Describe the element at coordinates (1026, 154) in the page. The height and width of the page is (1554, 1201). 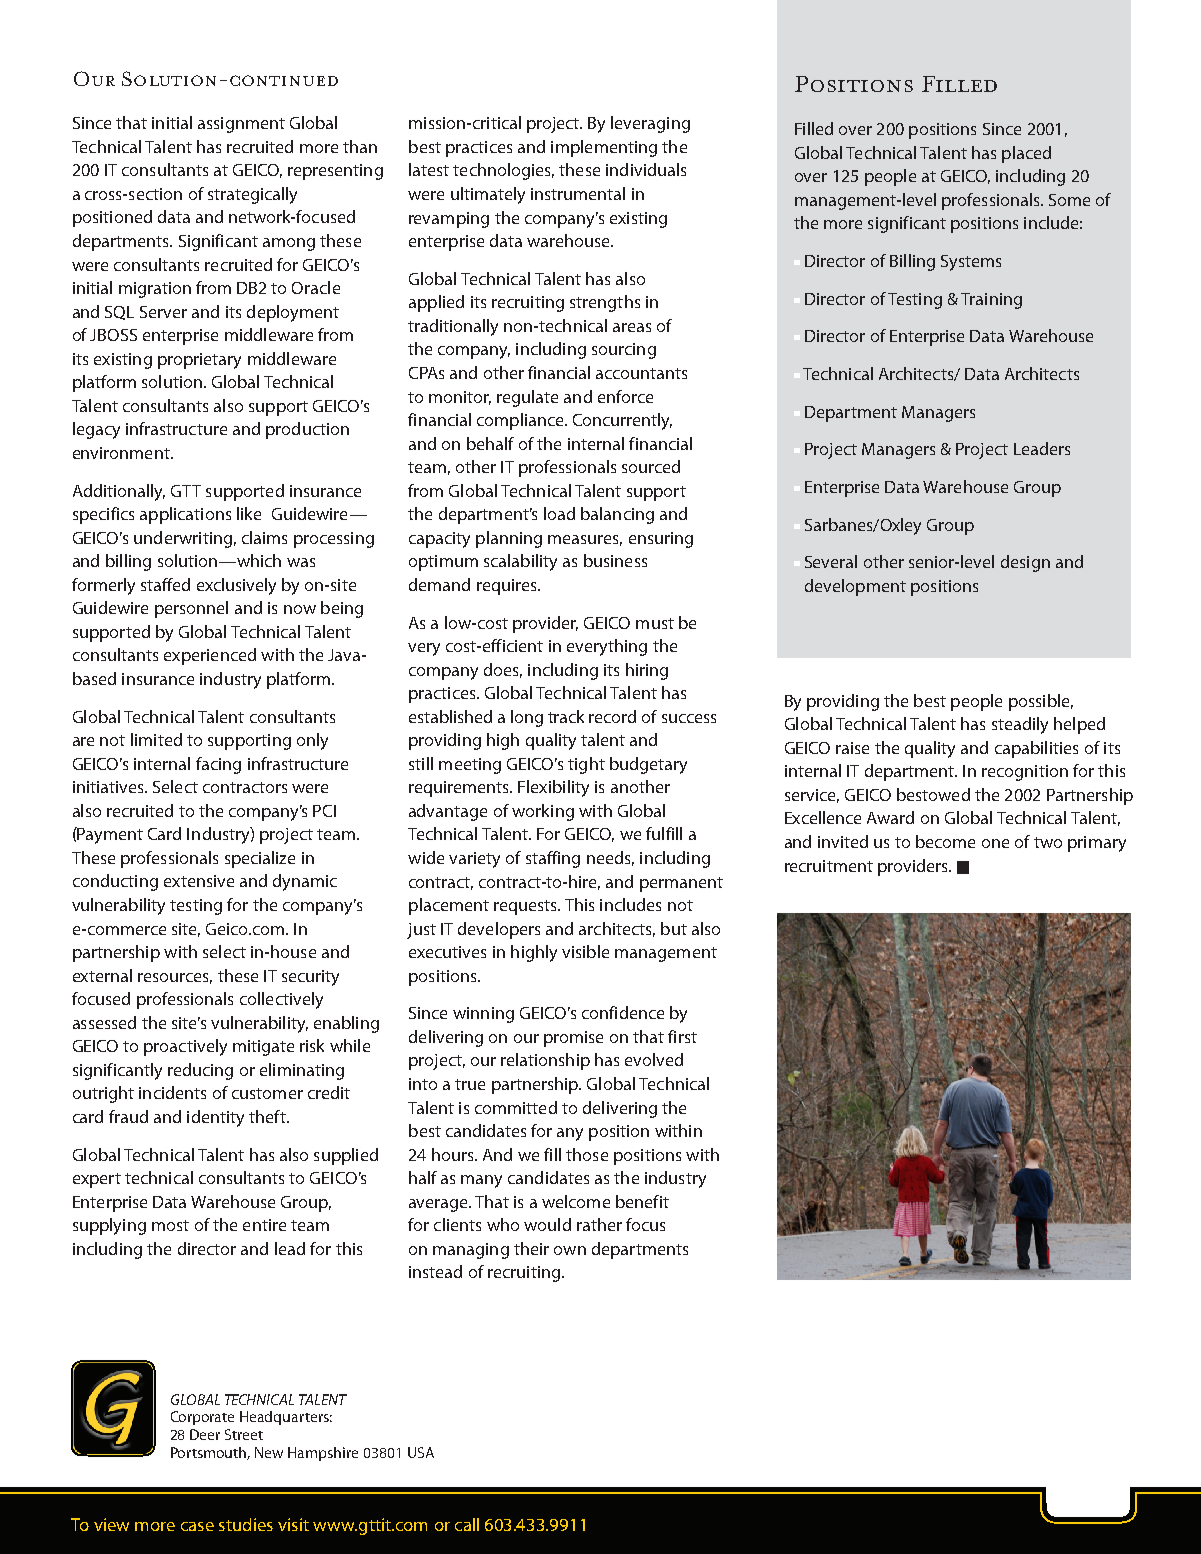
I see `placed` at that location.
